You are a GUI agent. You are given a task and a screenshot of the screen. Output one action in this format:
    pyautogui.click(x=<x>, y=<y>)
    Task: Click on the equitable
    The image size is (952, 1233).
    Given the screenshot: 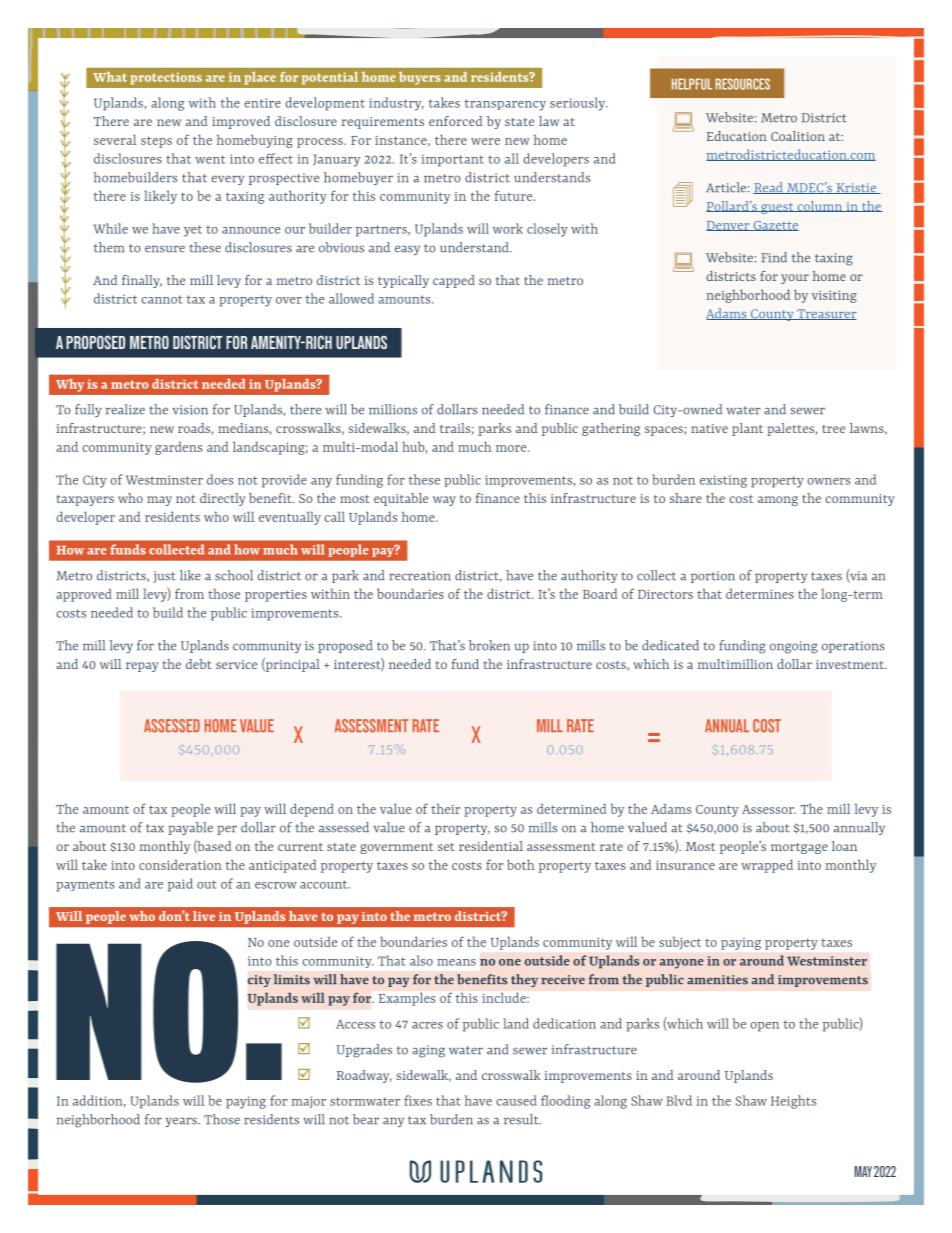 What is the action you would take?
    pyautogui.click(x=401, y=499)
